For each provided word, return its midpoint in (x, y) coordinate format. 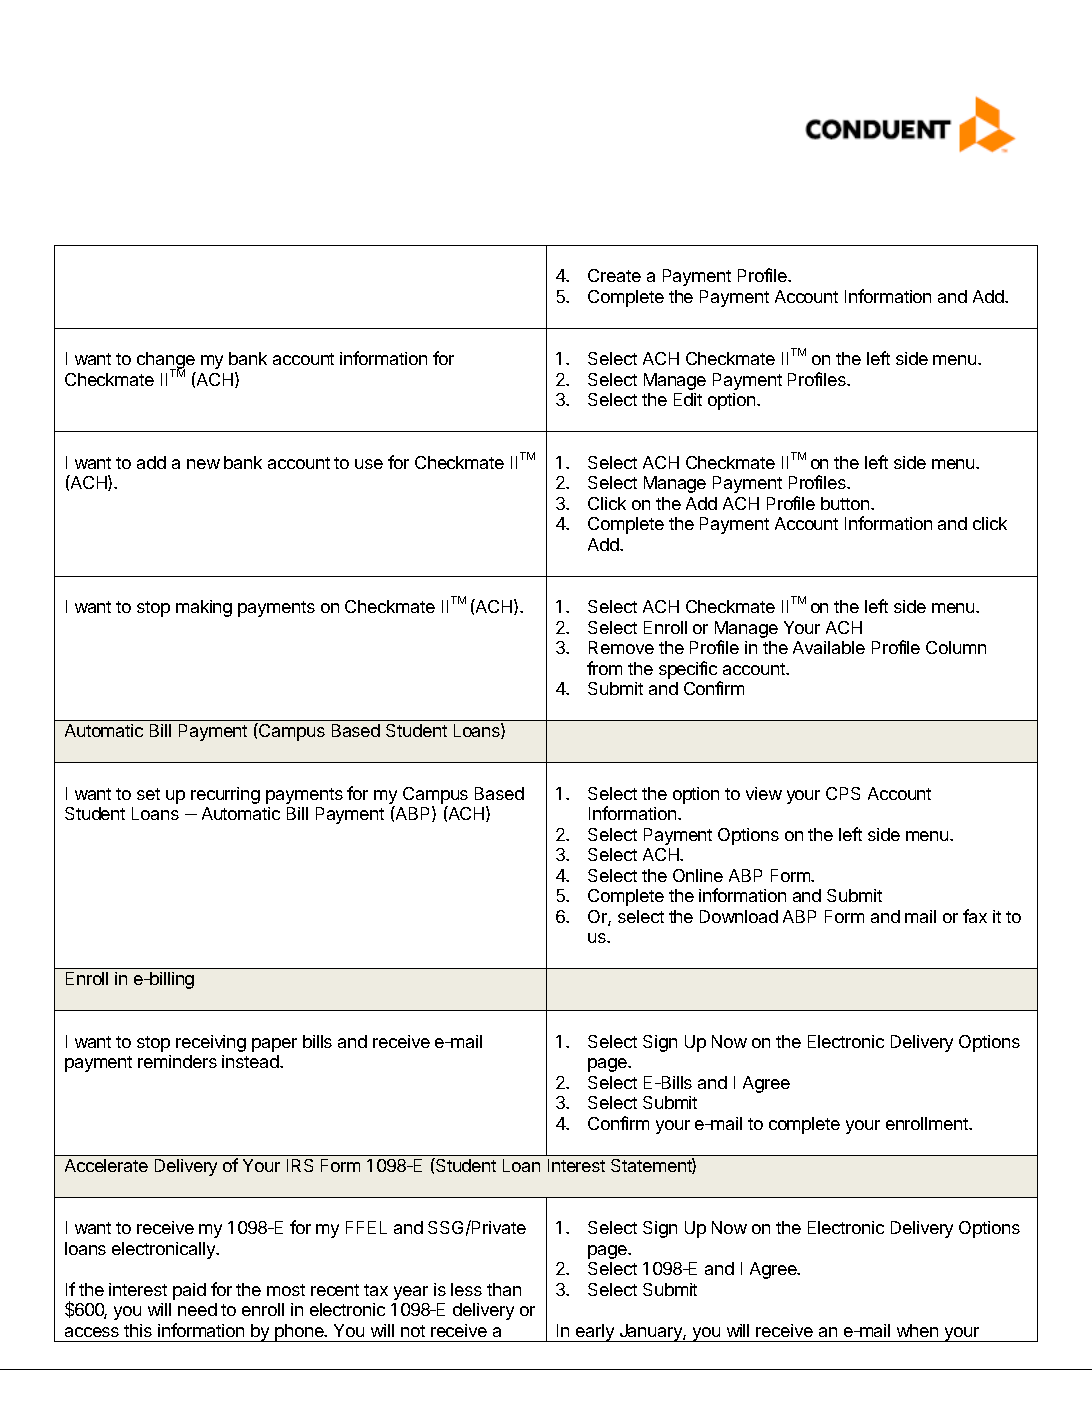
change (166, 362)
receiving (211, 1043)
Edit (688, 399)
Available (829, 647)
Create (614, 275)
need (197, 1309)
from (604, 668)
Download (739, 916)
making (204, 608)
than (504, 1289)
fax (975, 916)
